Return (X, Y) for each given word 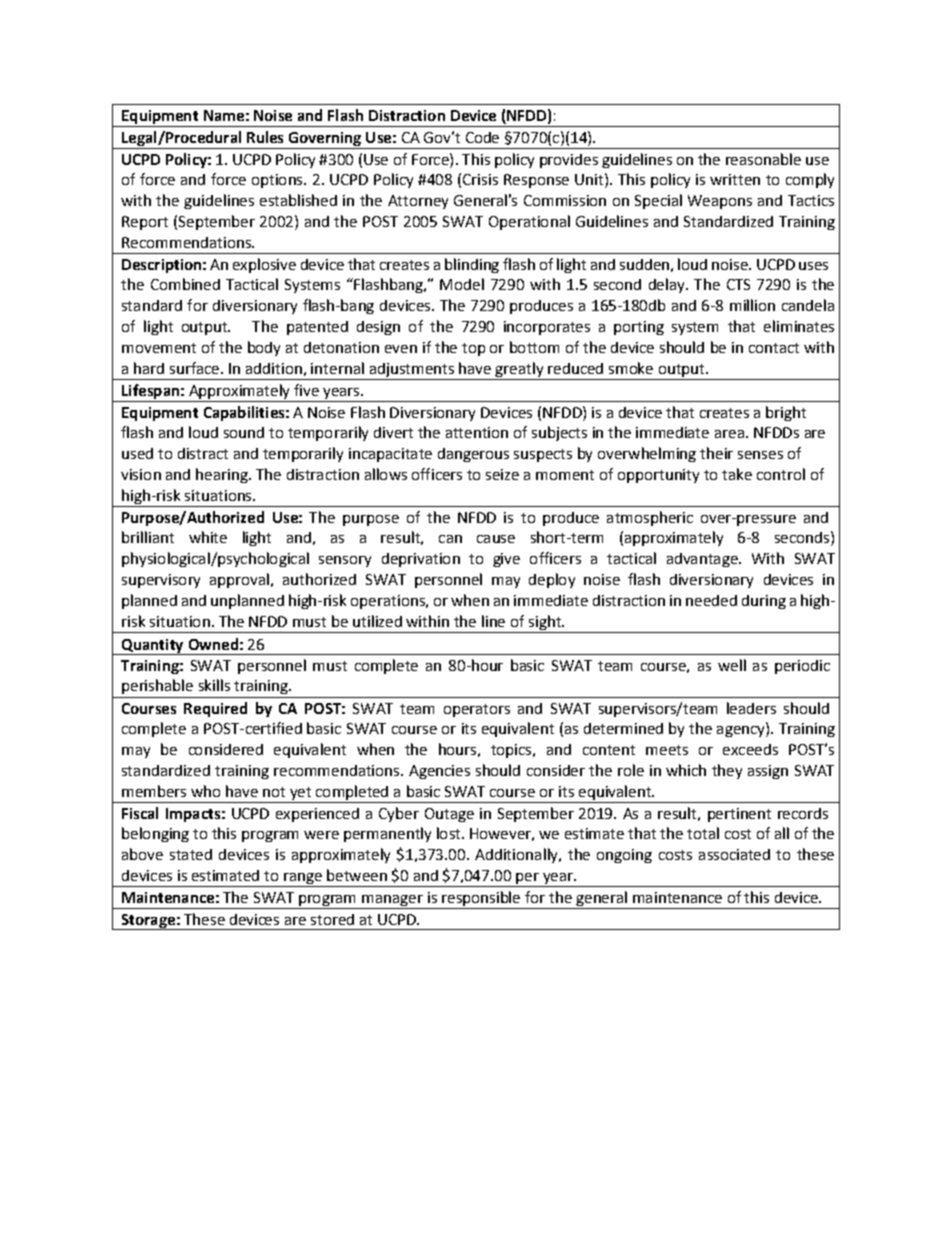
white (208, 537)
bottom (534, 347)
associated (734, 854)
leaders (751, 708)
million (752, 305)
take (737, 474)
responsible (481, 900)
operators (477, 710)
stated (191, 854)
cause (496, 539)
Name (224, 115)
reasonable (763, 159)
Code (482, 137)
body (264, 348)
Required (215, 709)
